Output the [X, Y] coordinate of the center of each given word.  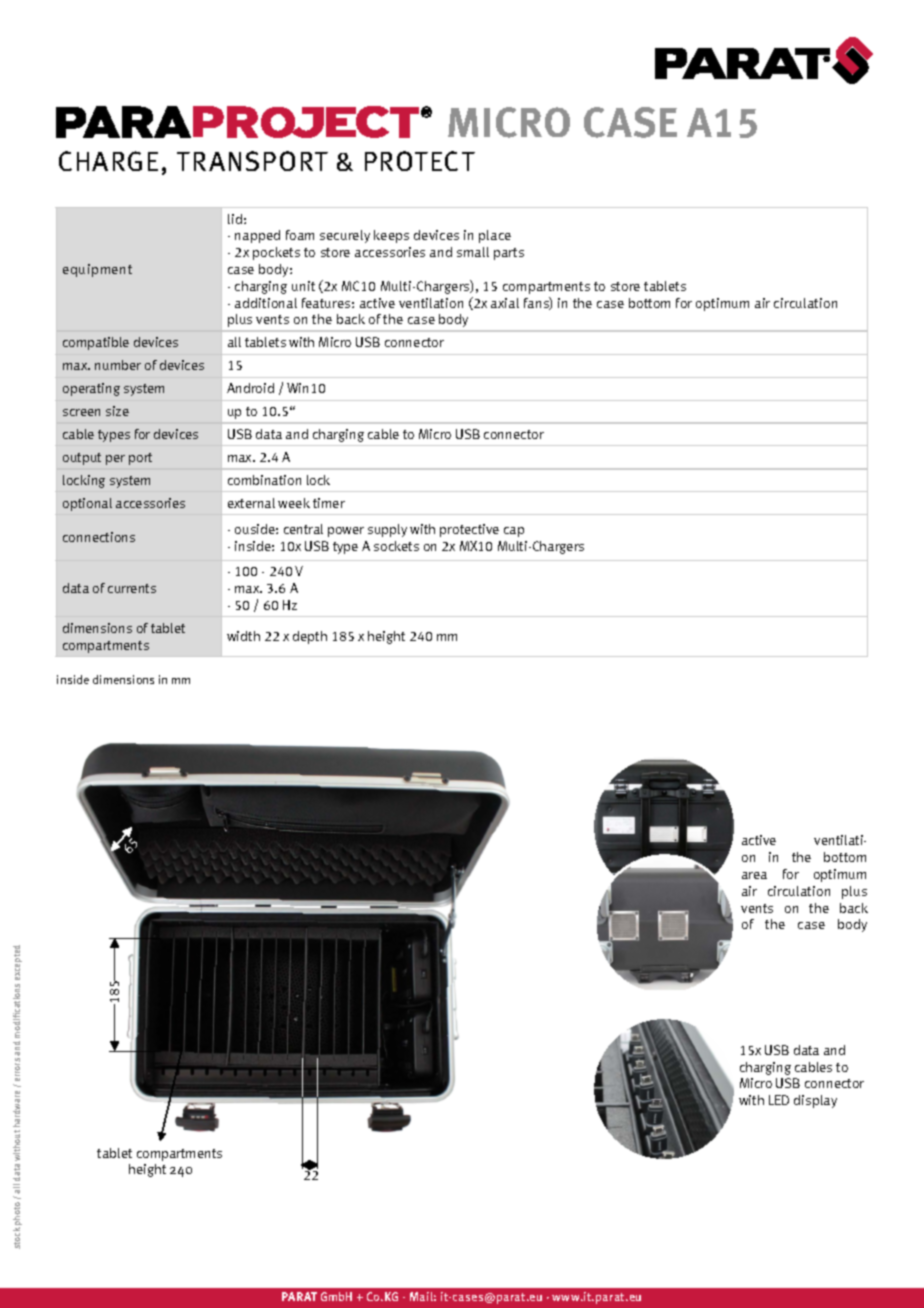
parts [509, 254]
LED [779, 1100]
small [473, 252]
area [754, 875]
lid [235, 219]
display [815, 1101]
